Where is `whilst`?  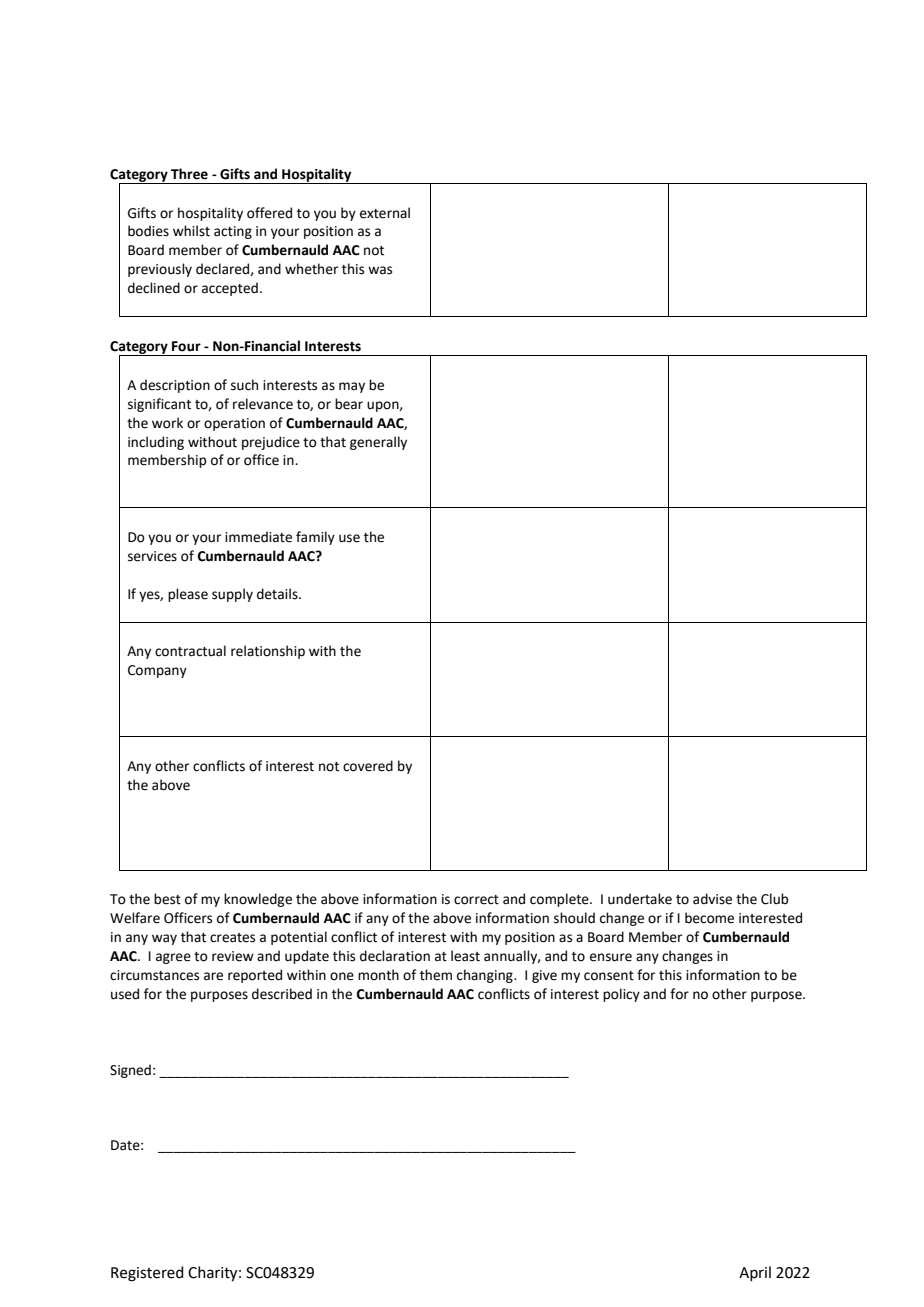 whilst is located at coordinates (191, 231).
